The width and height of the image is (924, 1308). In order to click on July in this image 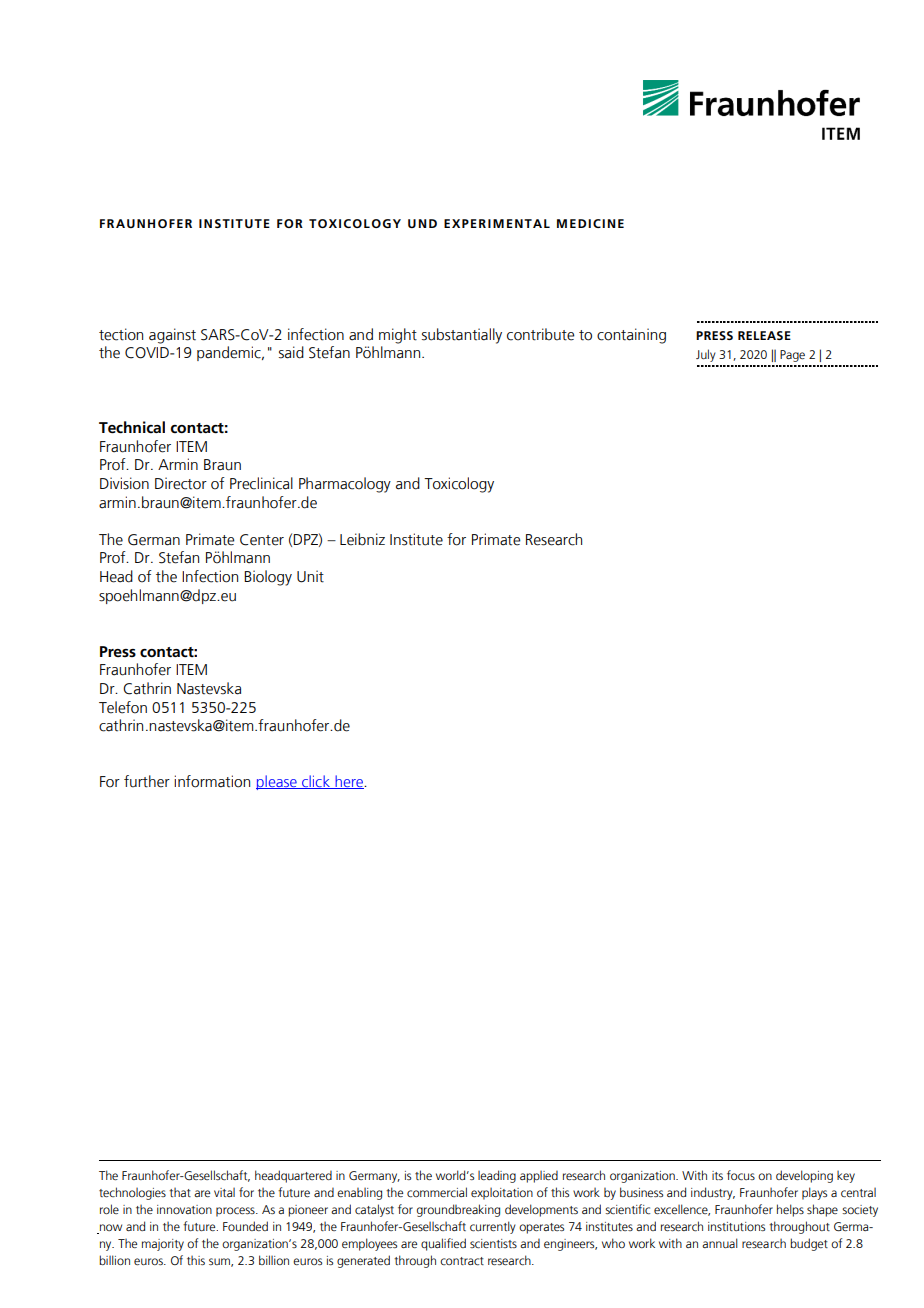, I will do `click(706, 355)`.
